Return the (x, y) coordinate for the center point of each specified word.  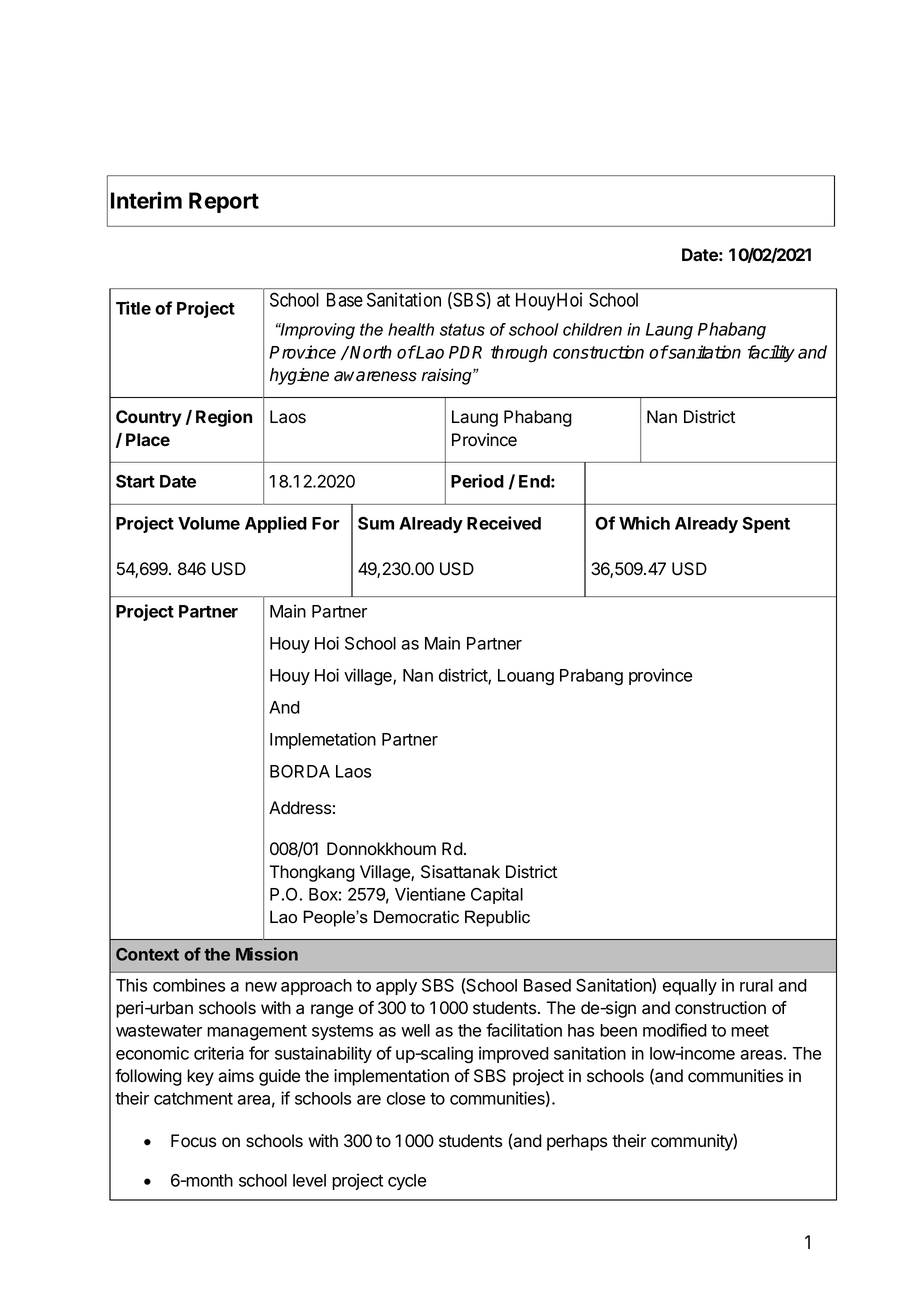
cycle (407, 1182)
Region (224, 418)
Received (504, 523)
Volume (209, 523)
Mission (267, 954)
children (592, 329)
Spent (766, 525)
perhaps (577, 1142)
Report (224, 202)
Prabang (591, 677)
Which (644, 523)
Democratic (416, 917)
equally (690, 987)
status (462, 329)
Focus (193, 1141)
